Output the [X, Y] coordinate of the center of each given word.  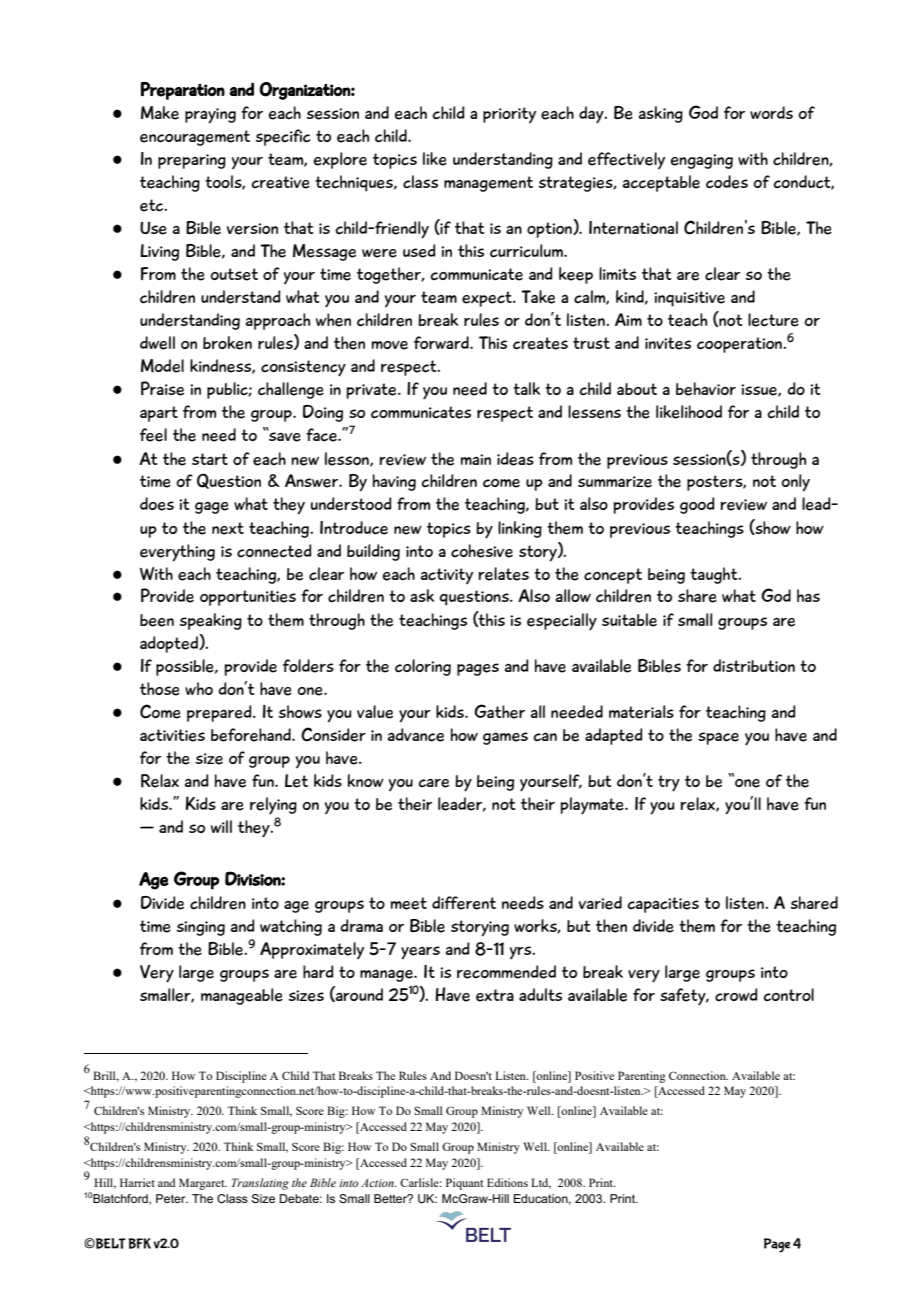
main [476, 459]
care [433, 783]
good [697, 505]
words [771, 112]
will [221, 826]
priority [509, 115]
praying [210, 116]
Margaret [203, 1184]
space [718, 738]
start [210, 459]
